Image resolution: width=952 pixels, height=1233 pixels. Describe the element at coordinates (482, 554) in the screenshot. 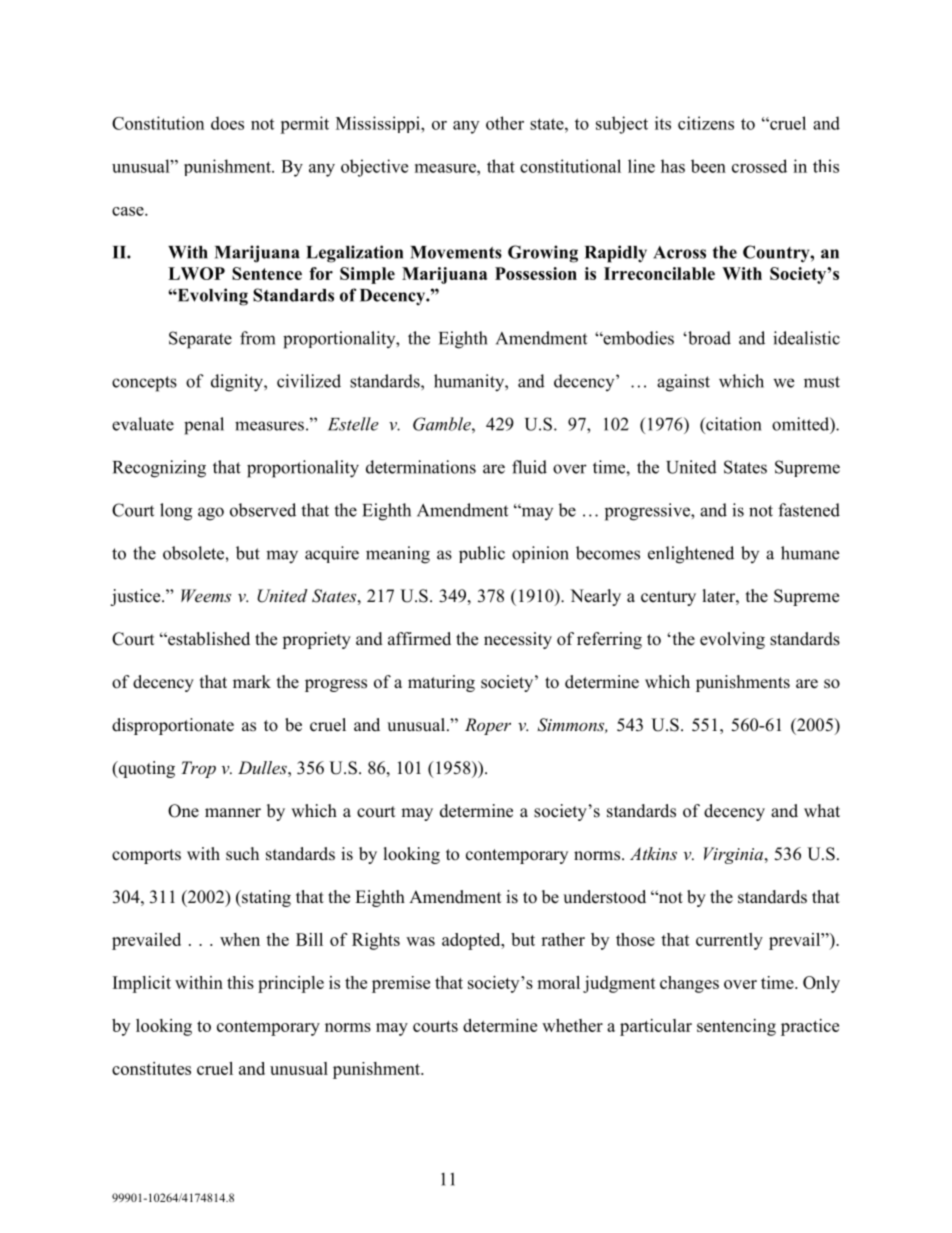

I see `public` at that location.
